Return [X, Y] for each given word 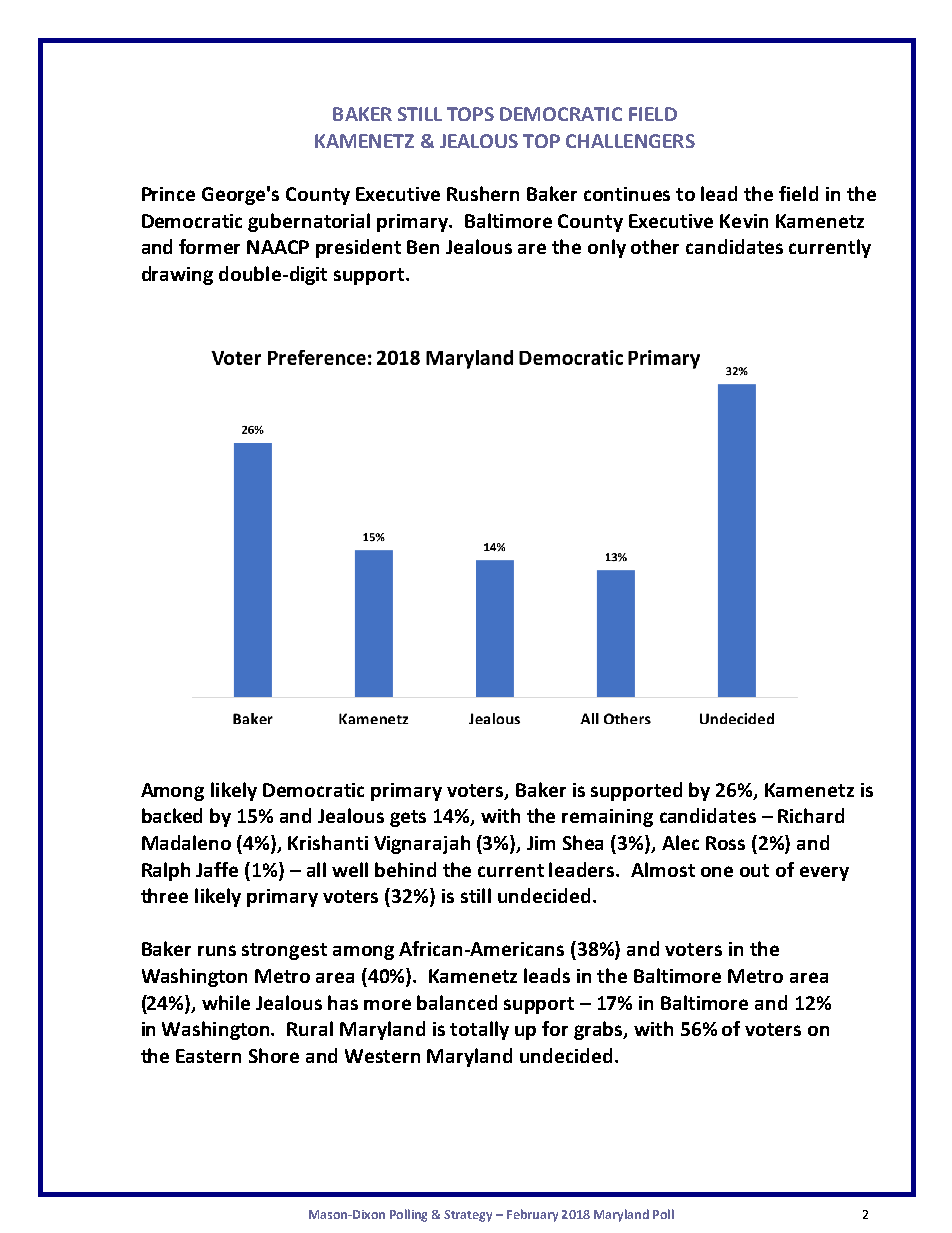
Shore [274, 1055]
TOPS [470, 114]
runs [217, 950]
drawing [177, 275]
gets [408, 818]
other [655, 246]
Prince [168, 194]
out [754, 870]
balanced [457, 1002]
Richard [811, 815]
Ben [423, 247]
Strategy [468, 1216]
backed [172, 815]
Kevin [744, 221]
